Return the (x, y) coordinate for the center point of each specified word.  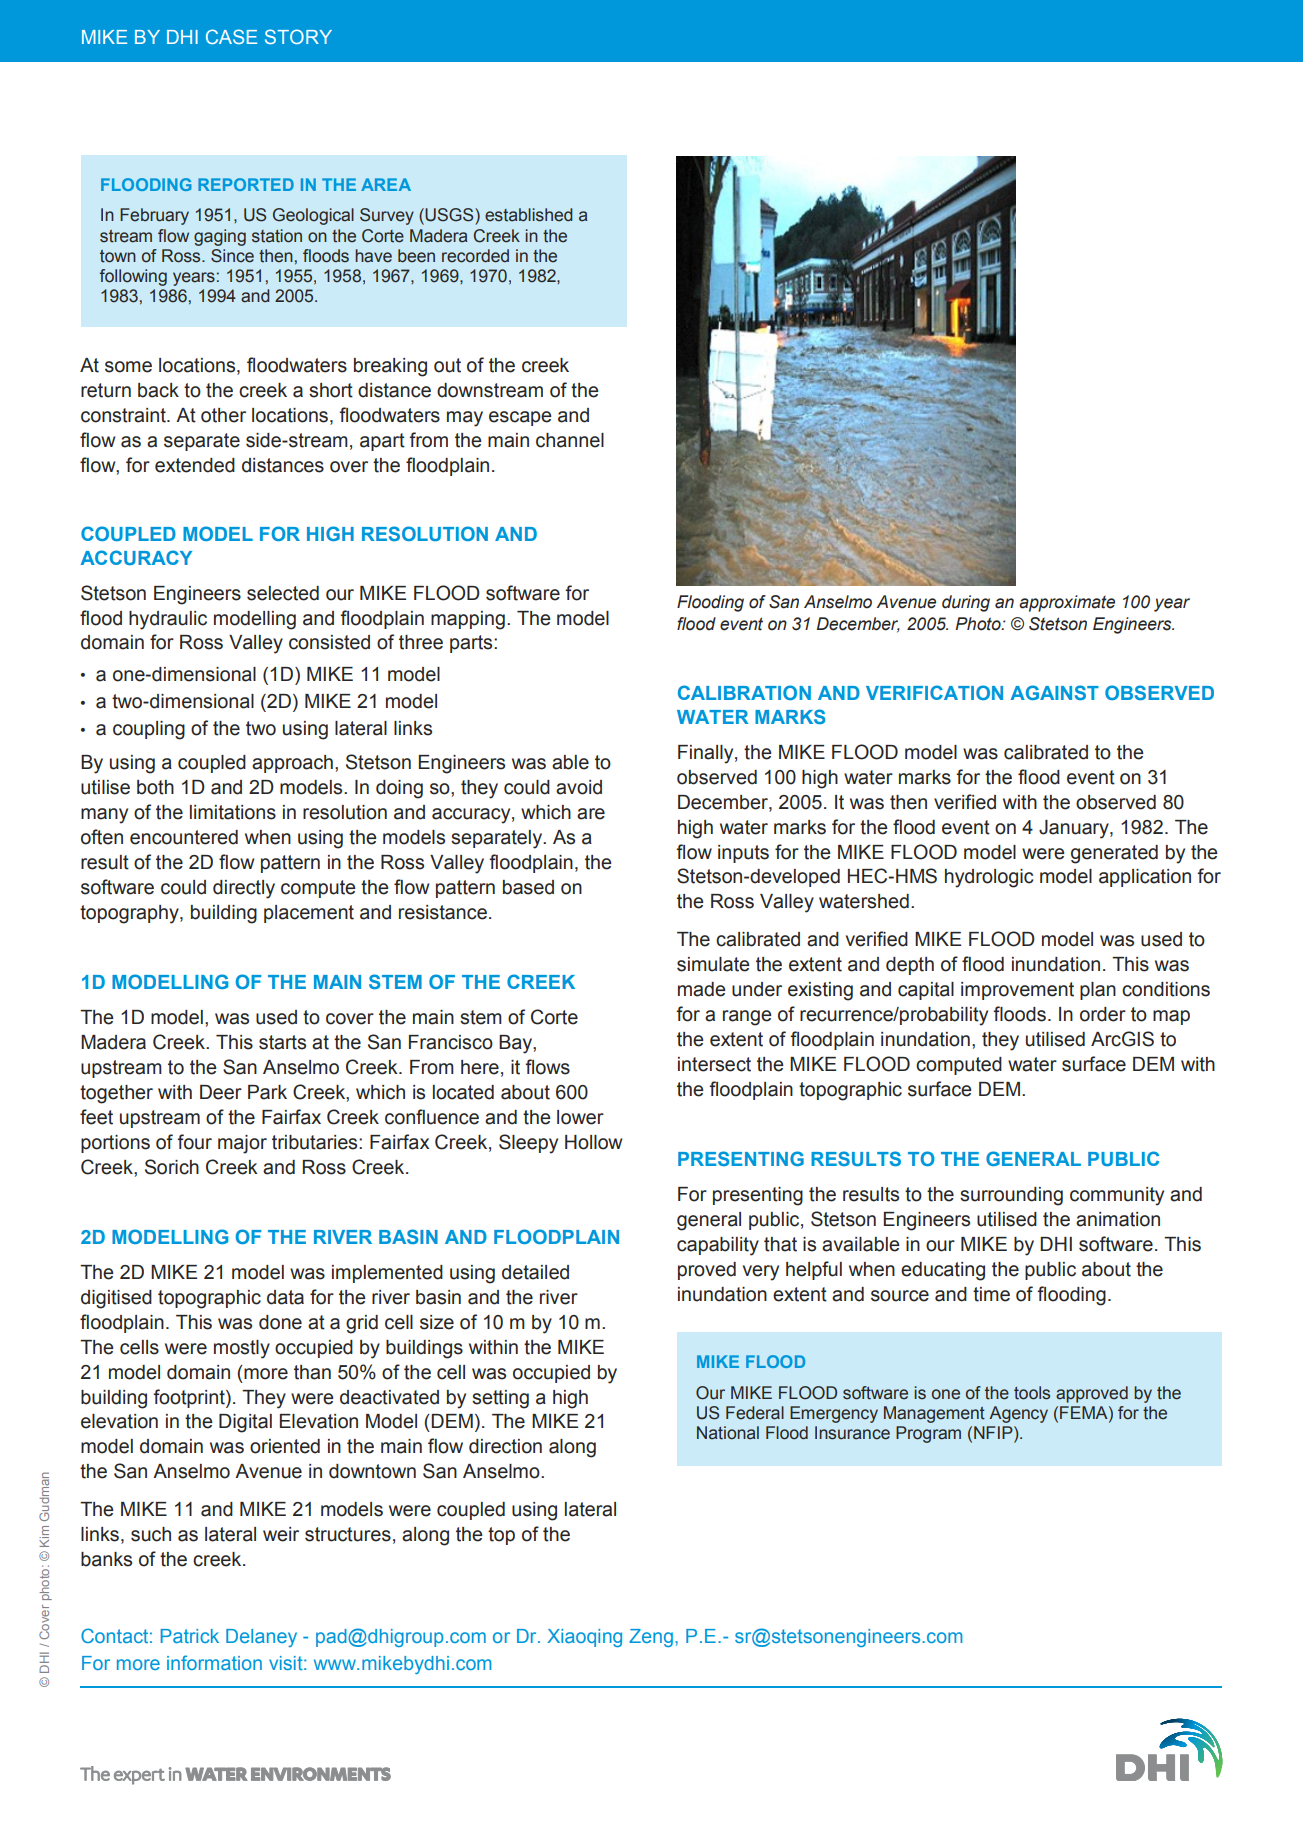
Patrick (190, 1636)
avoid (579, 787)
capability (718, 1246)
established (528, 215)
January (1075, 829)
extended (195, 465)
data (285, 1297)
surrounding (1011, 1196)
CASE (231, 36)
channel (570, 440)
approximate (1067, 603)
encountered (184, 837)
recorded (475, 256)
